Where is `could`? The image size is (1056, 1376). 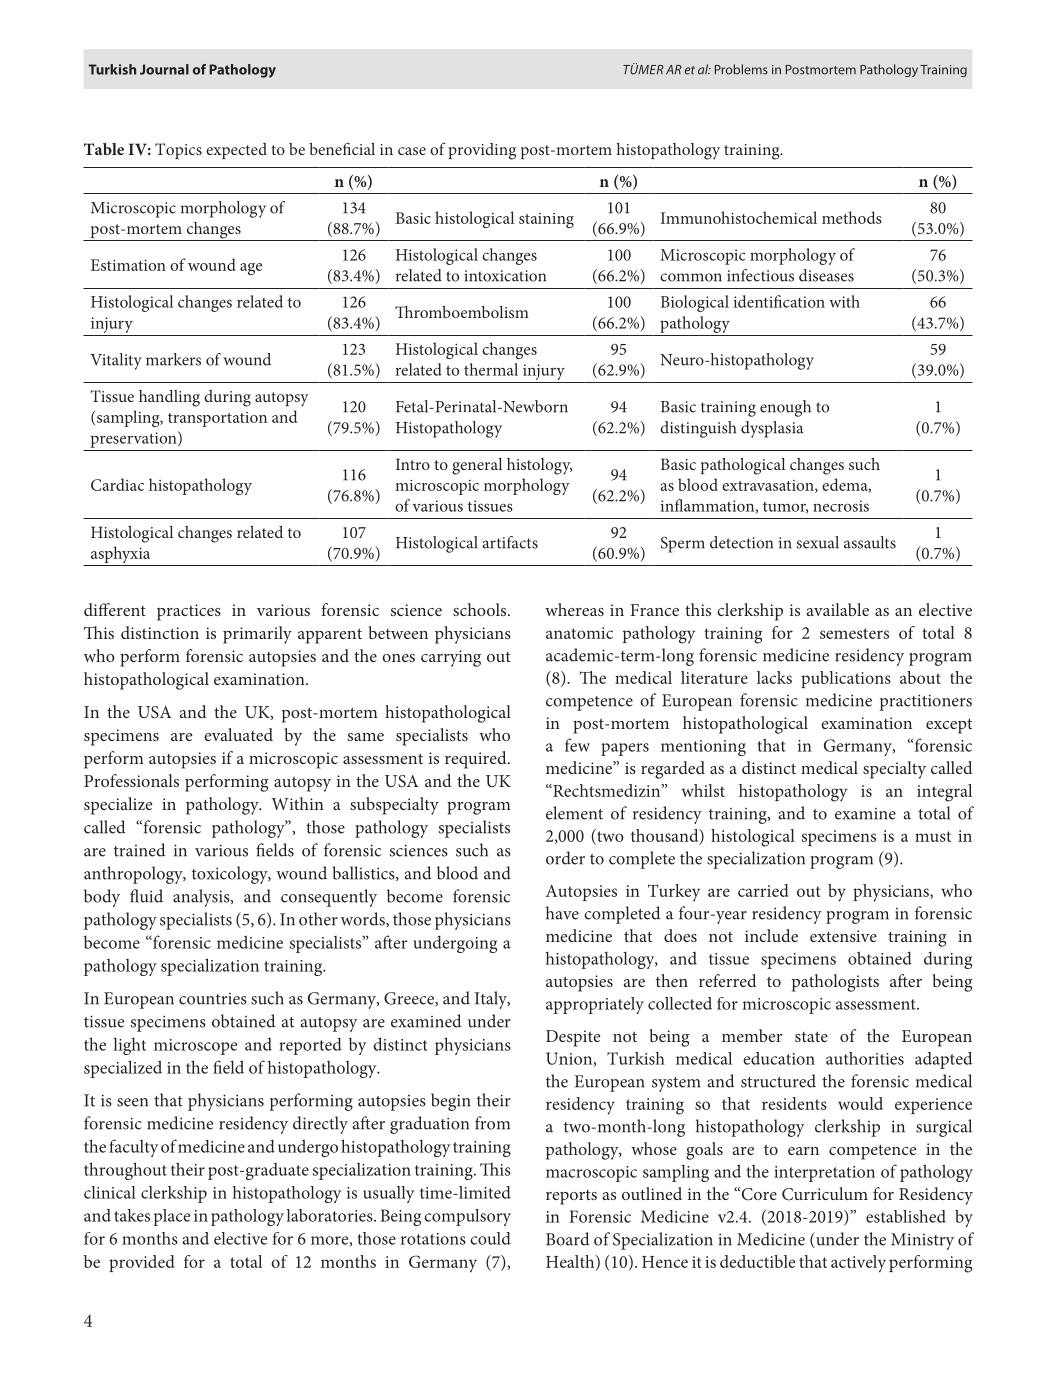 could is located at coordinates (490, 1238).
